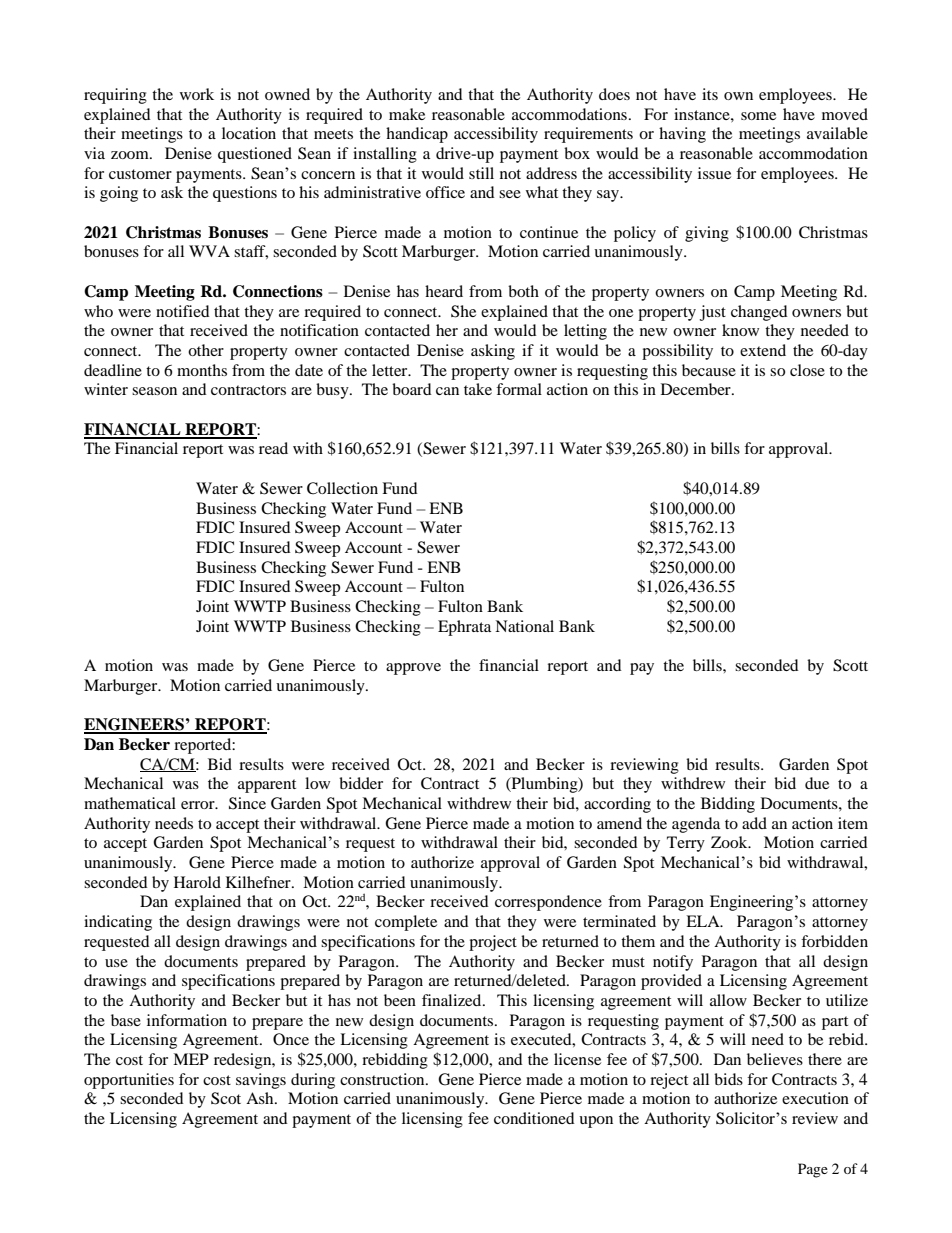 The image size is (952, 1233). I want to click on know, so click(740, 330).
